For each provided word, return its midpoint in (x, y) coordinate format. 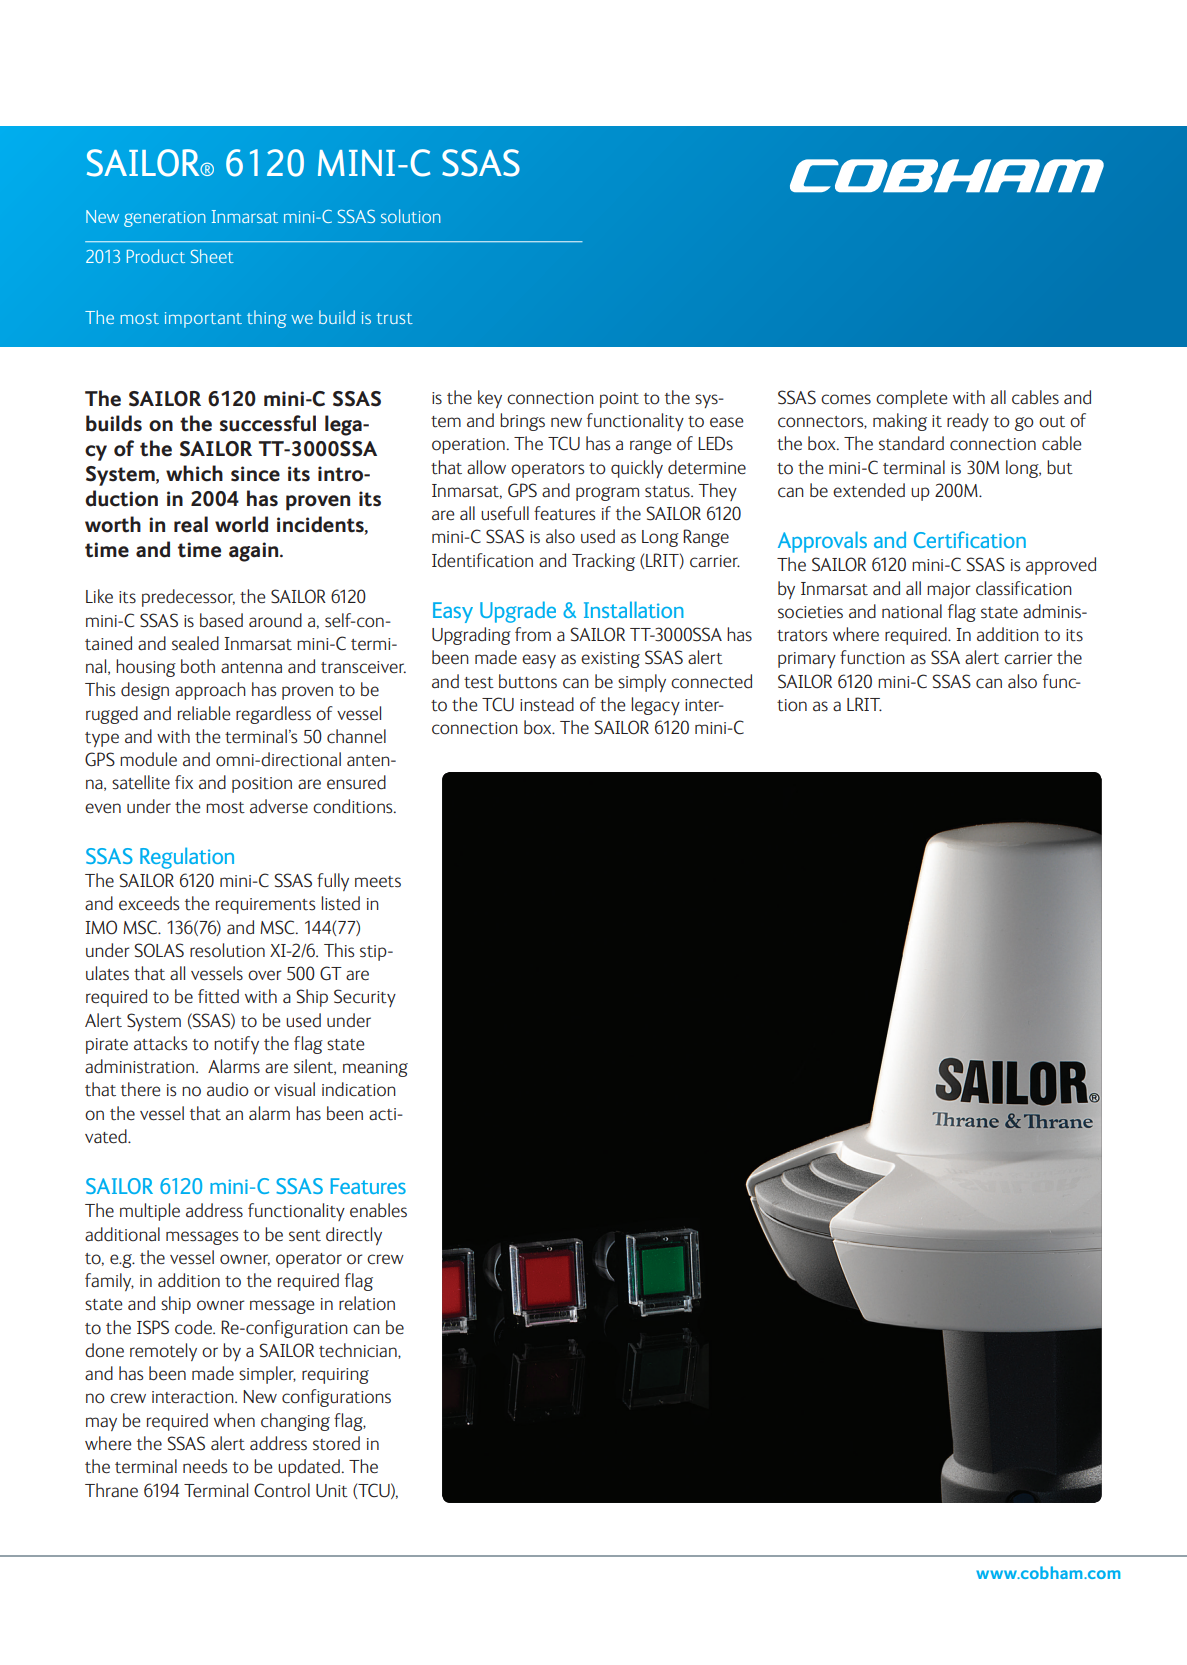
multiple (150, 1212)
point (619, 400)
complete (912, 399)
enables (378, 1210)
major (948, 591)
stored (336, 1443)
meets (378, 882)
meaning (375, 1069)
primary (807, 660)
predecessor (188, 598)
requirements (265, 906)
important (203, 320)
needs (205, 1466)
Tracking (603, 562)
